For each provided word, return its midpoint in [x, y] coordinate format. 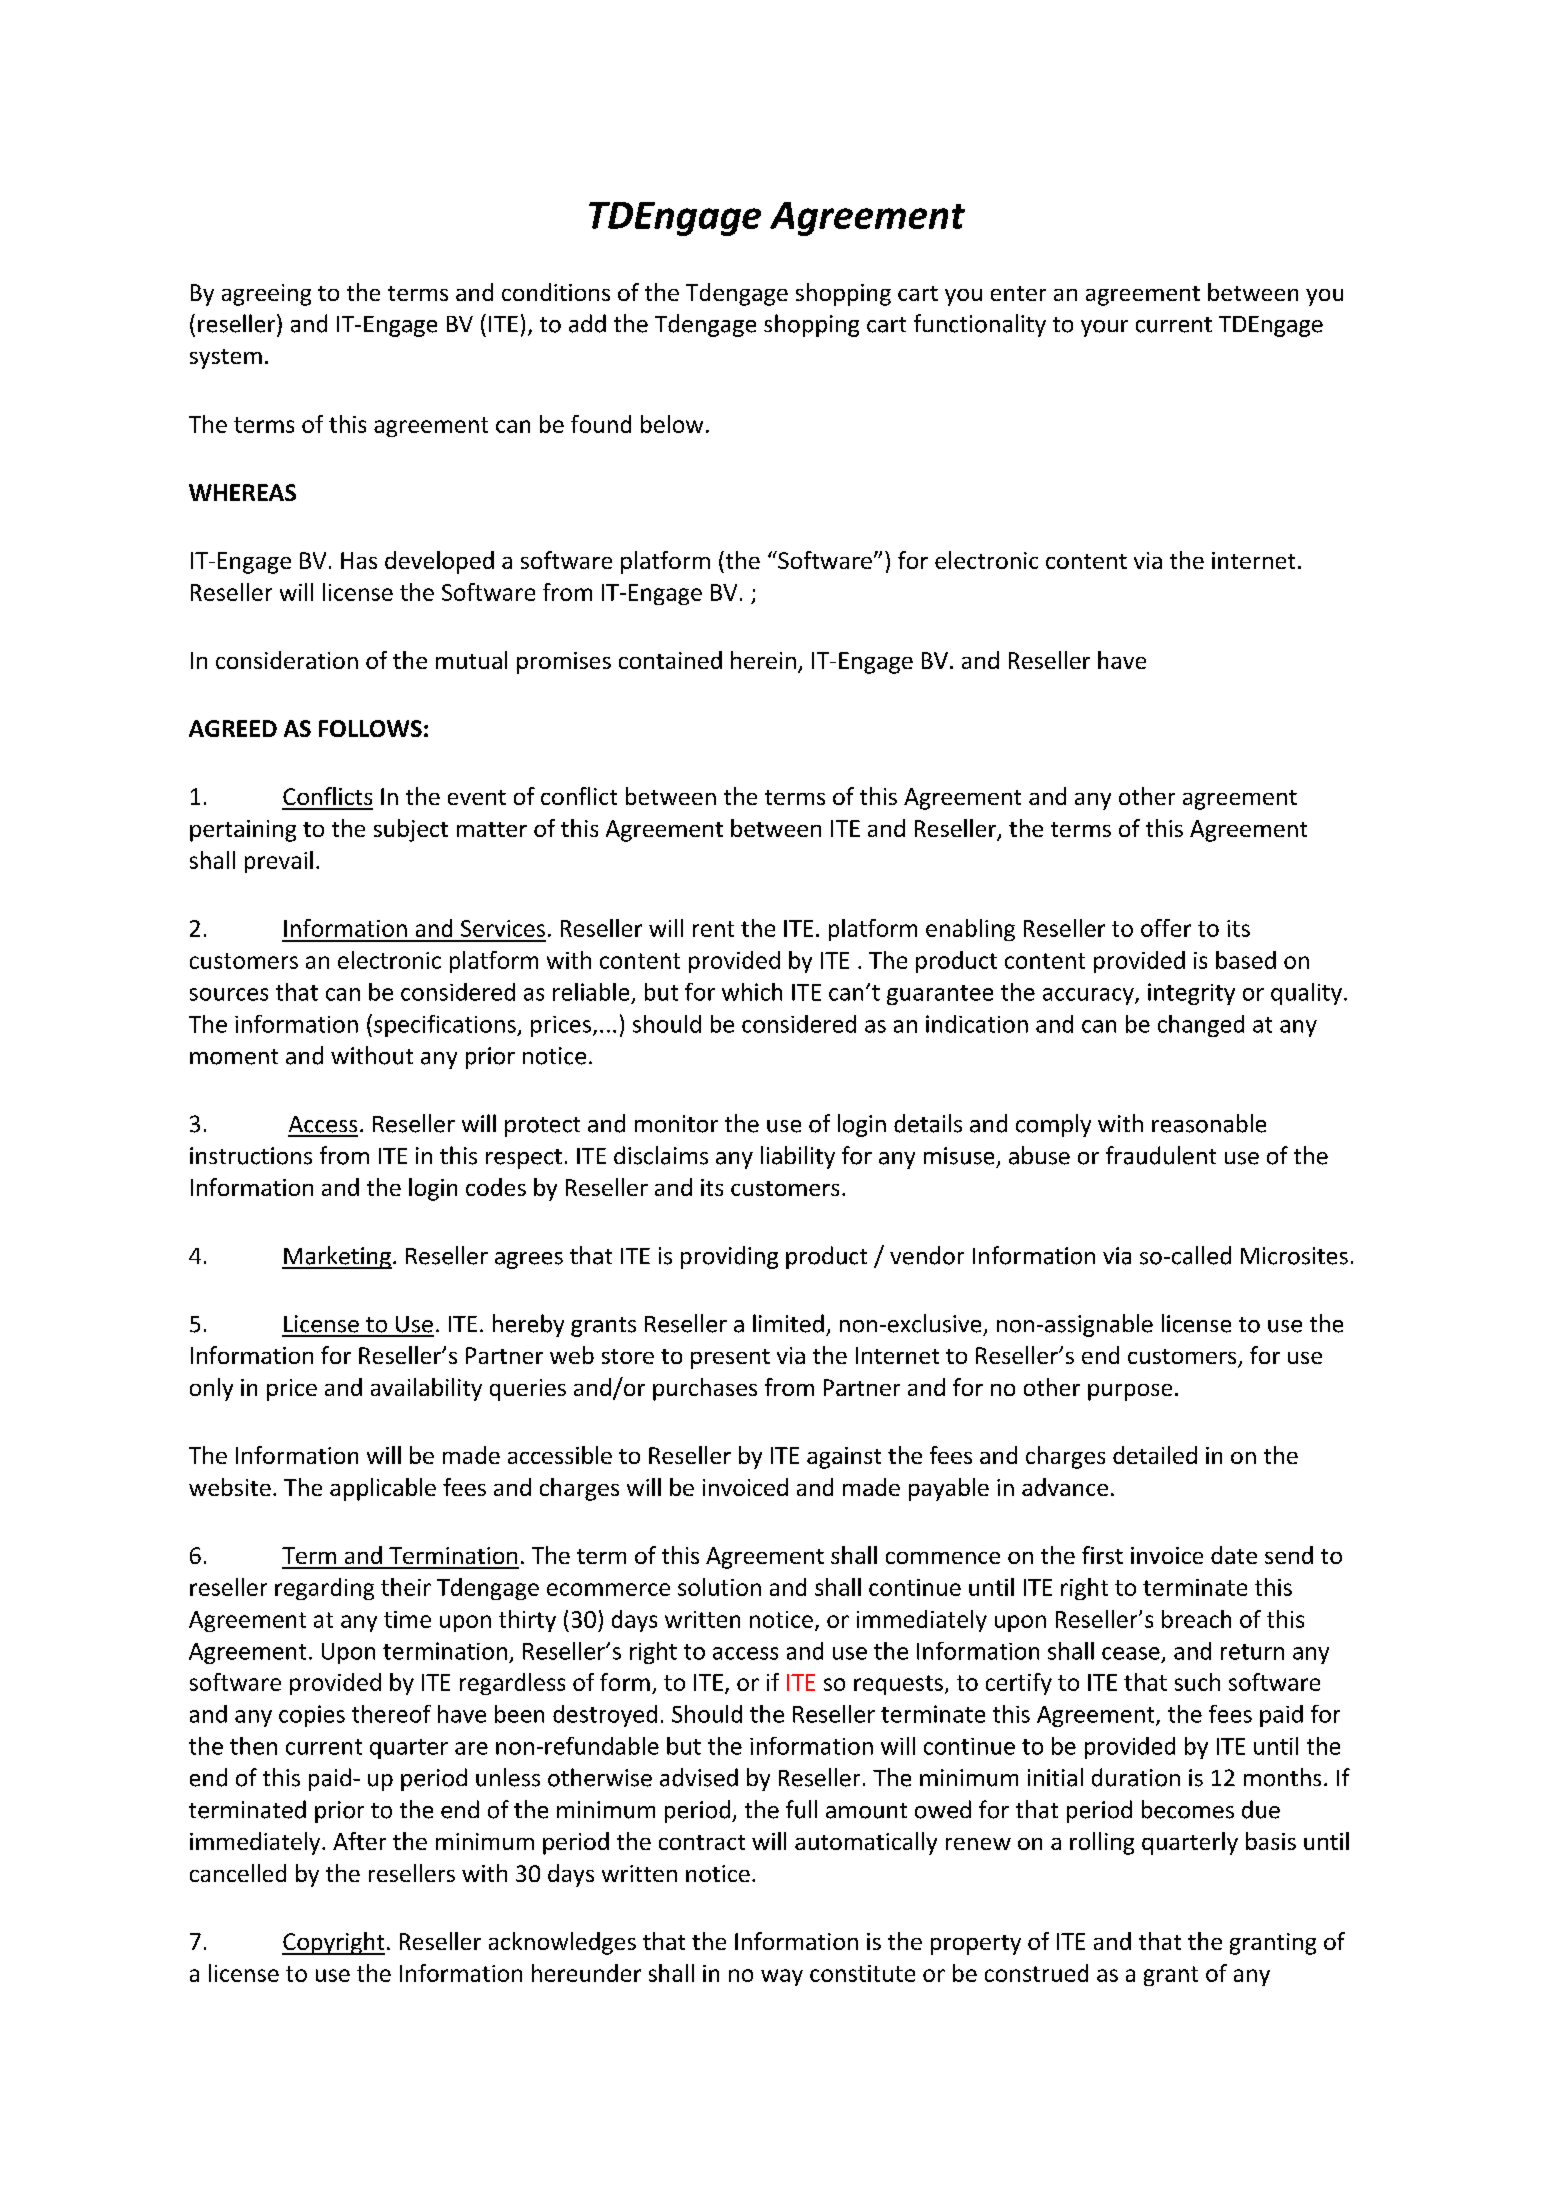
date [1234, 1555]
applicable [383, 1489]
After [359, 1841]
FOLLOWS [370, 728]
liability [798, 1157]
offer [1166, 928]
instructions [251, 1156]
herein [763, 660]
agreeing [266, 295]
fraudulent [1161, 1155]
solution [719, 1587]
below [672, 424]
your [1104, 328]
